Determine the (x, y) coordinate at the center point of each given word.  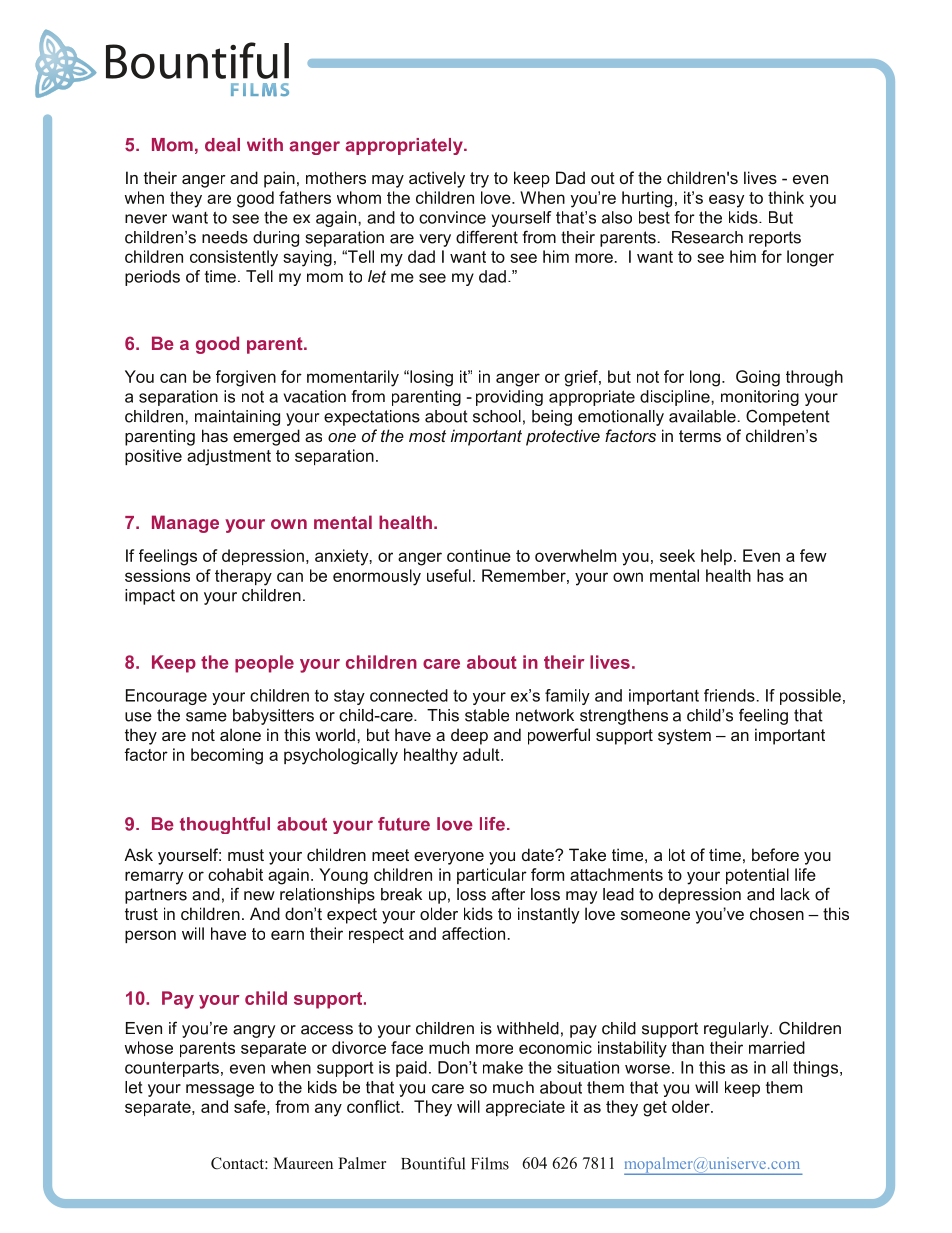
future (404, 824)
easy (726, 201)
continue (479, 555)
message (220, 1090)
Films (490, 1163)
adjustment (229, 457)
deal (222, 145)
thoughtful (225, 825)
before (775, 854)
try (479, 180)
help (716, 557)
